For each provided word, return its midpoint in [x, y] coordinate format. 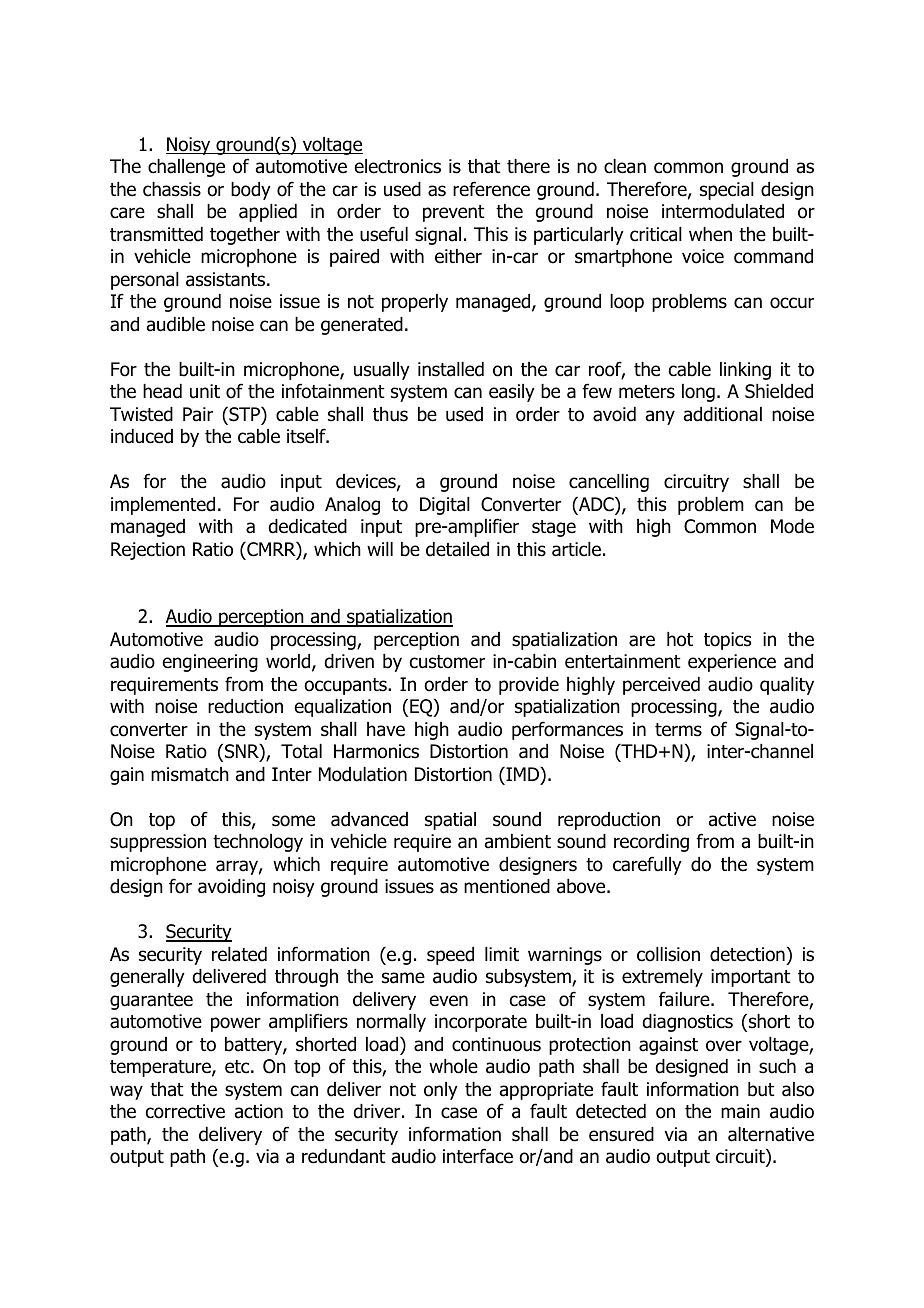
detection [747, 954]
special [727, 191]
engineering [210, 663]
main [740, 1111]
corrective [185, 1111]
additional [723, 414]
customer [447, 662]
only [441, 1091]
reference [491, 189]
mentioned [507, 886]
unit [205, 391]
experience [732, 663]
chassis [172, 189]
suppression [158, 843]
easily [512, 393]
